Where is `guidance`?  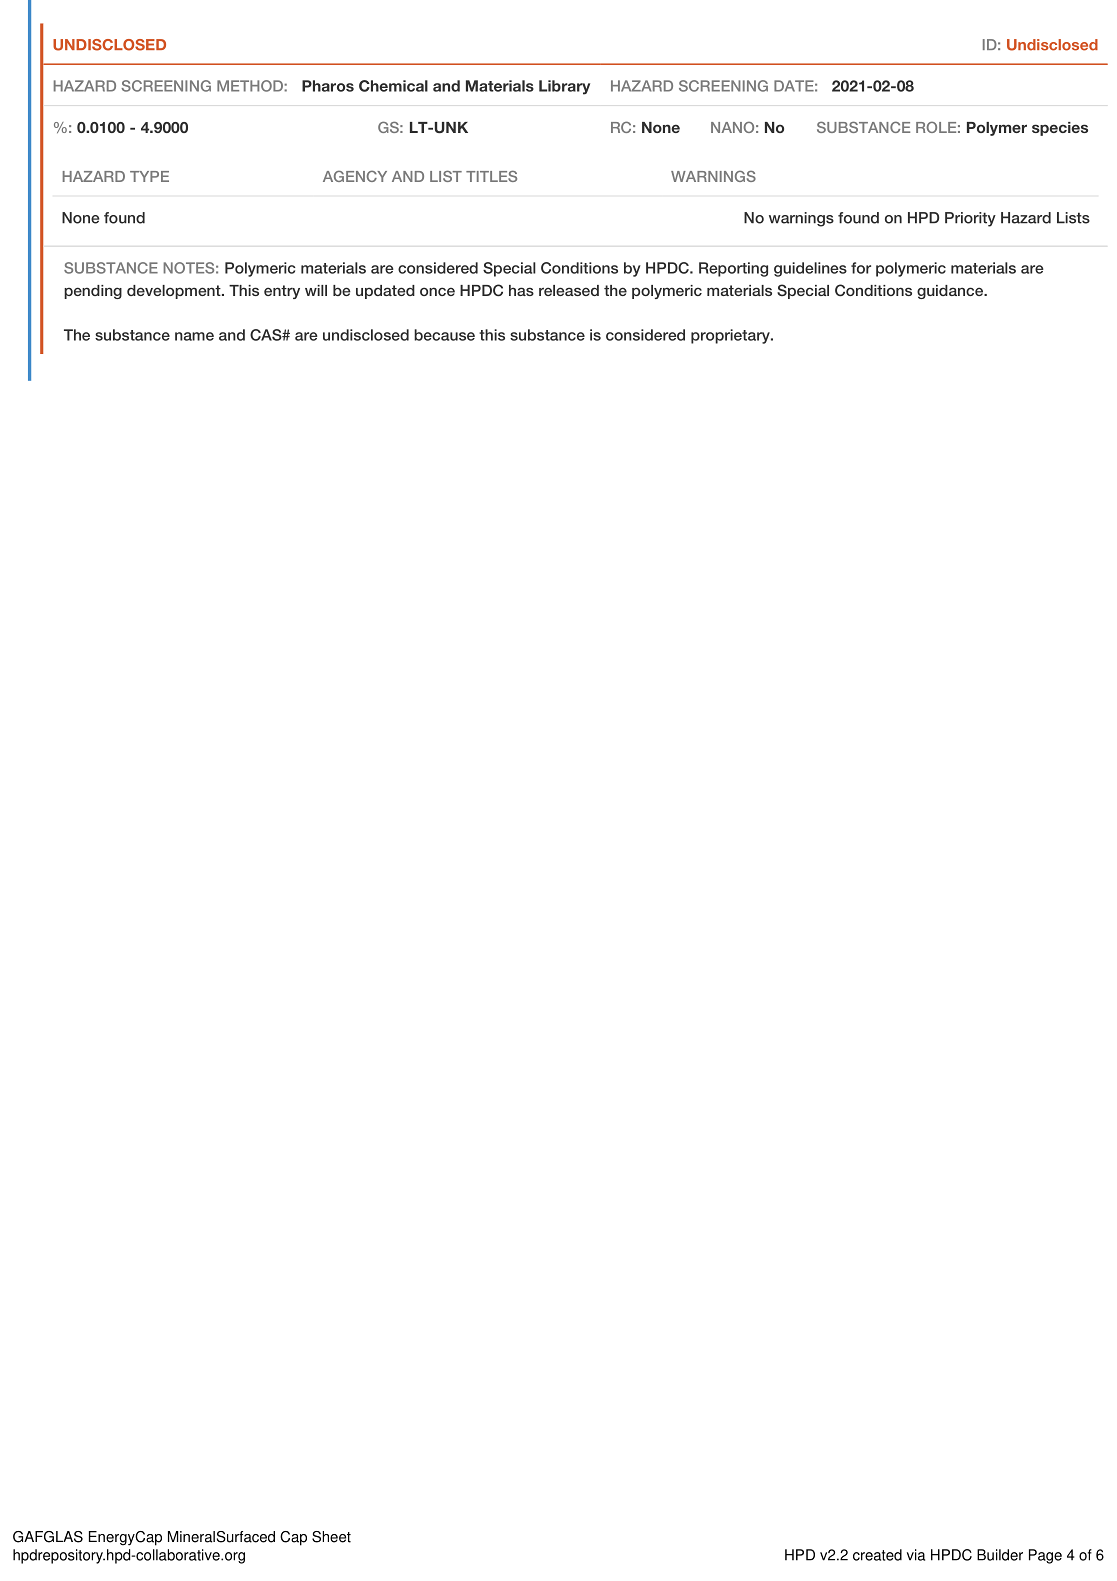 guidance is located at coordinates (951, 292).
